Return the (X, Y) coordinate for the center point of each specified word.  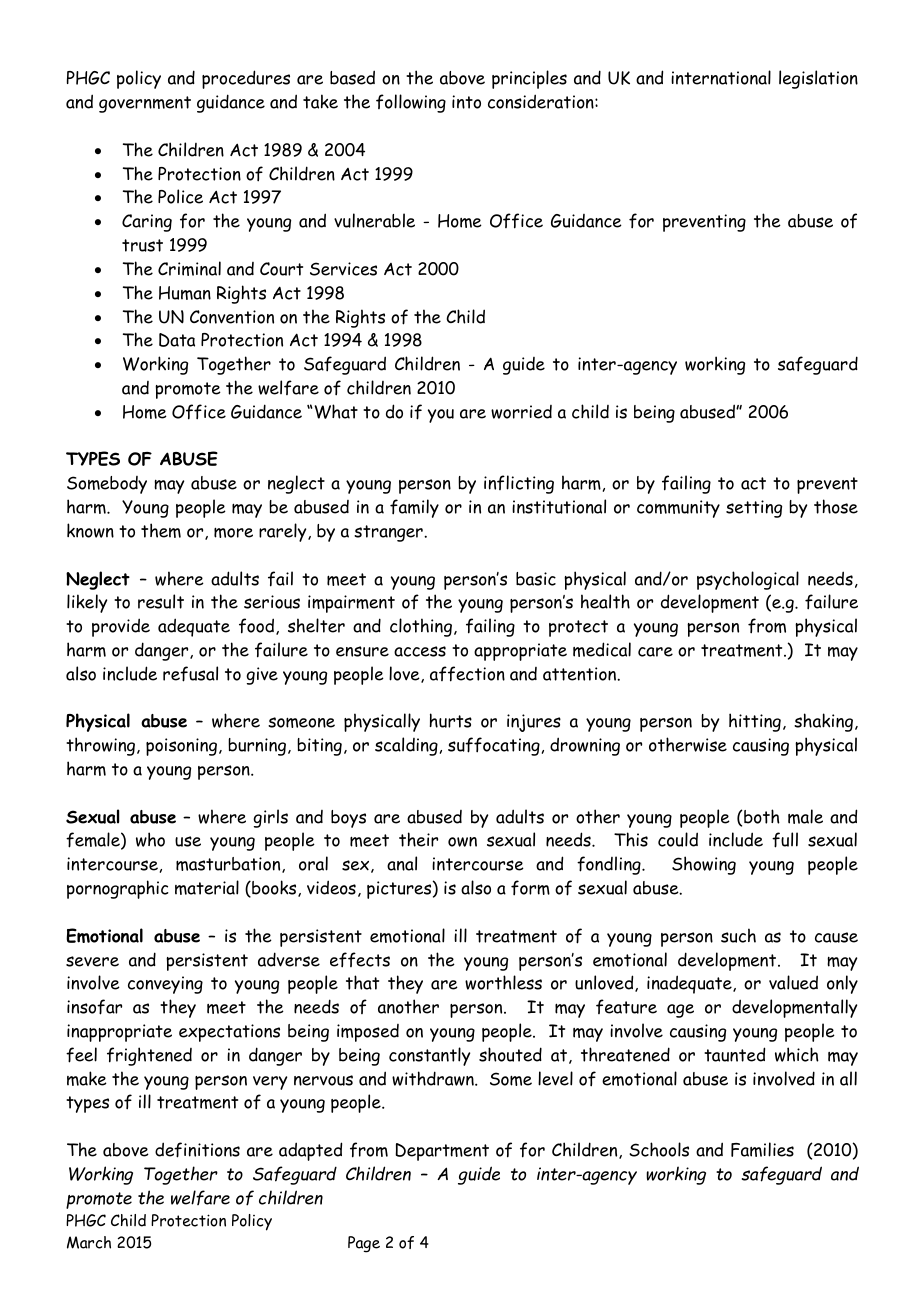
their (418, 839)
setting (754, 509)
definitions (197, 1150)
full (785, 840)
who (150, 839)
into (466, 102)
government (145, 104)
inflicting (519, 484)
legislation (818, 79)
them (161, 530)
